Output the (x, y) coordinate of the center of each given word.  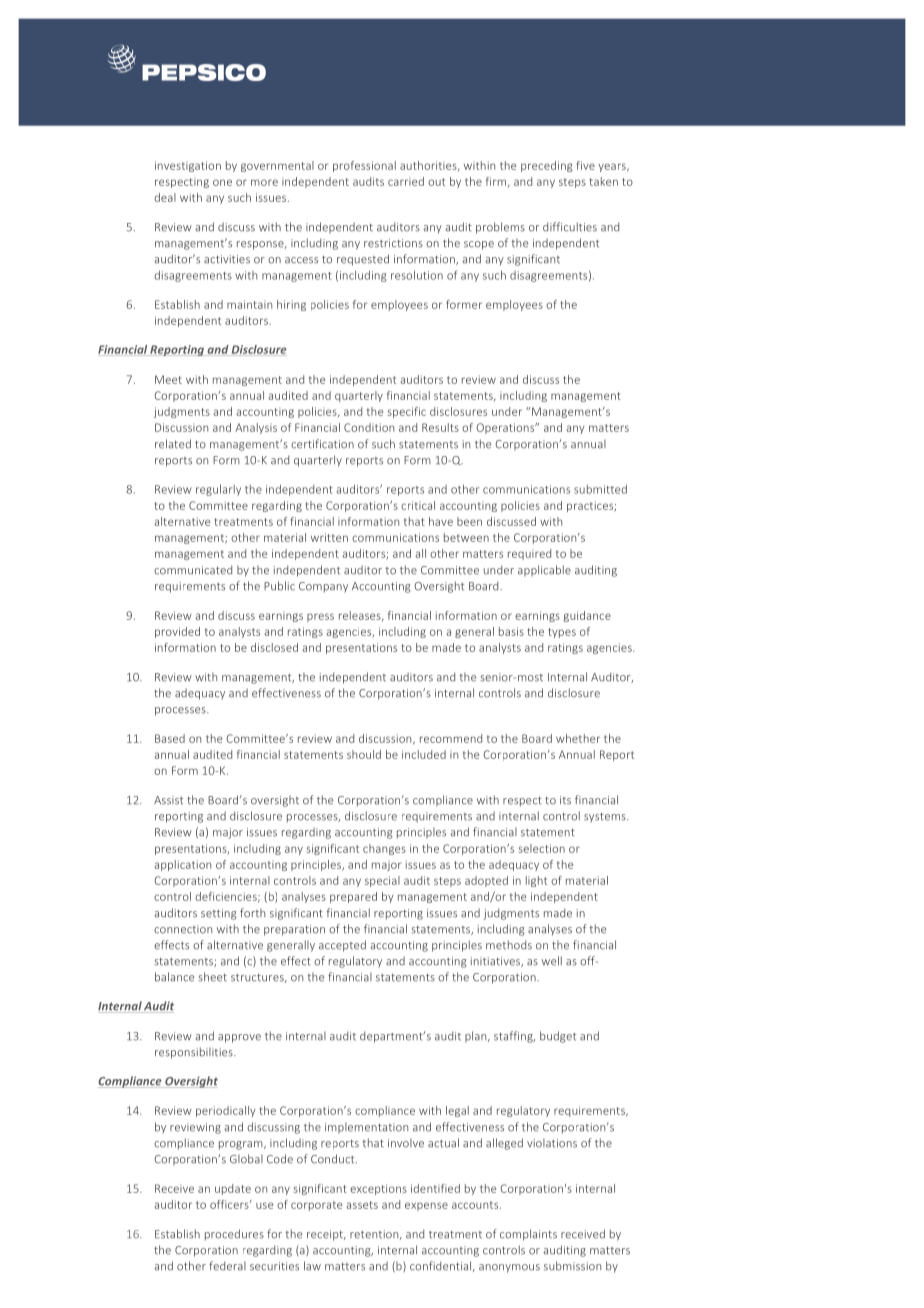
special (382, 881)
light (536, 881)
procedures (234, 1235)
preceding (547, 166)
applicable (544, 570)
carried (406, 181)
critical (418, 505)
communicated (193, 570)
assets (362, 1205)
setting (219, 914)
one (222, 182)
